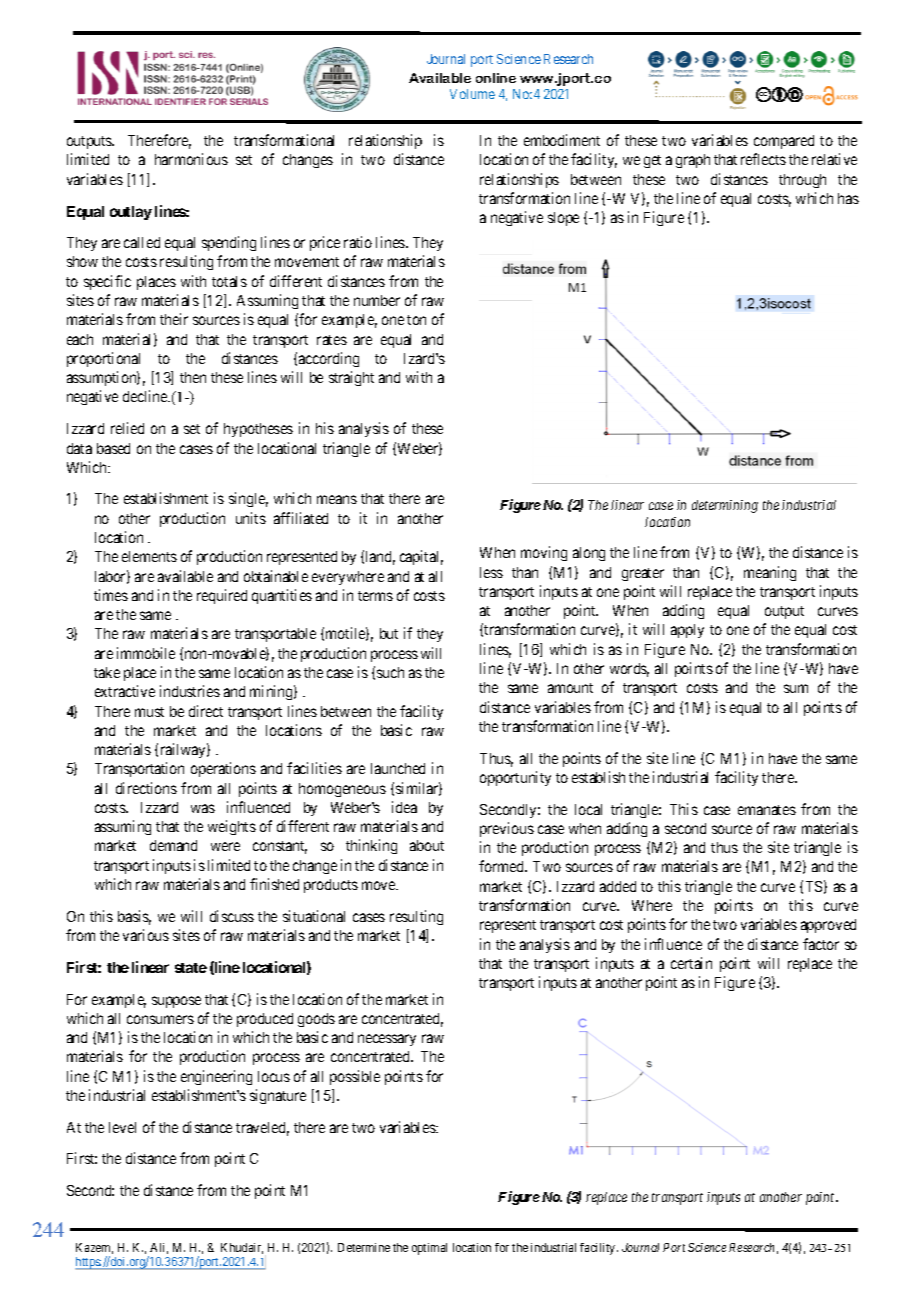  I want to click on capital, so click(421, 557).
